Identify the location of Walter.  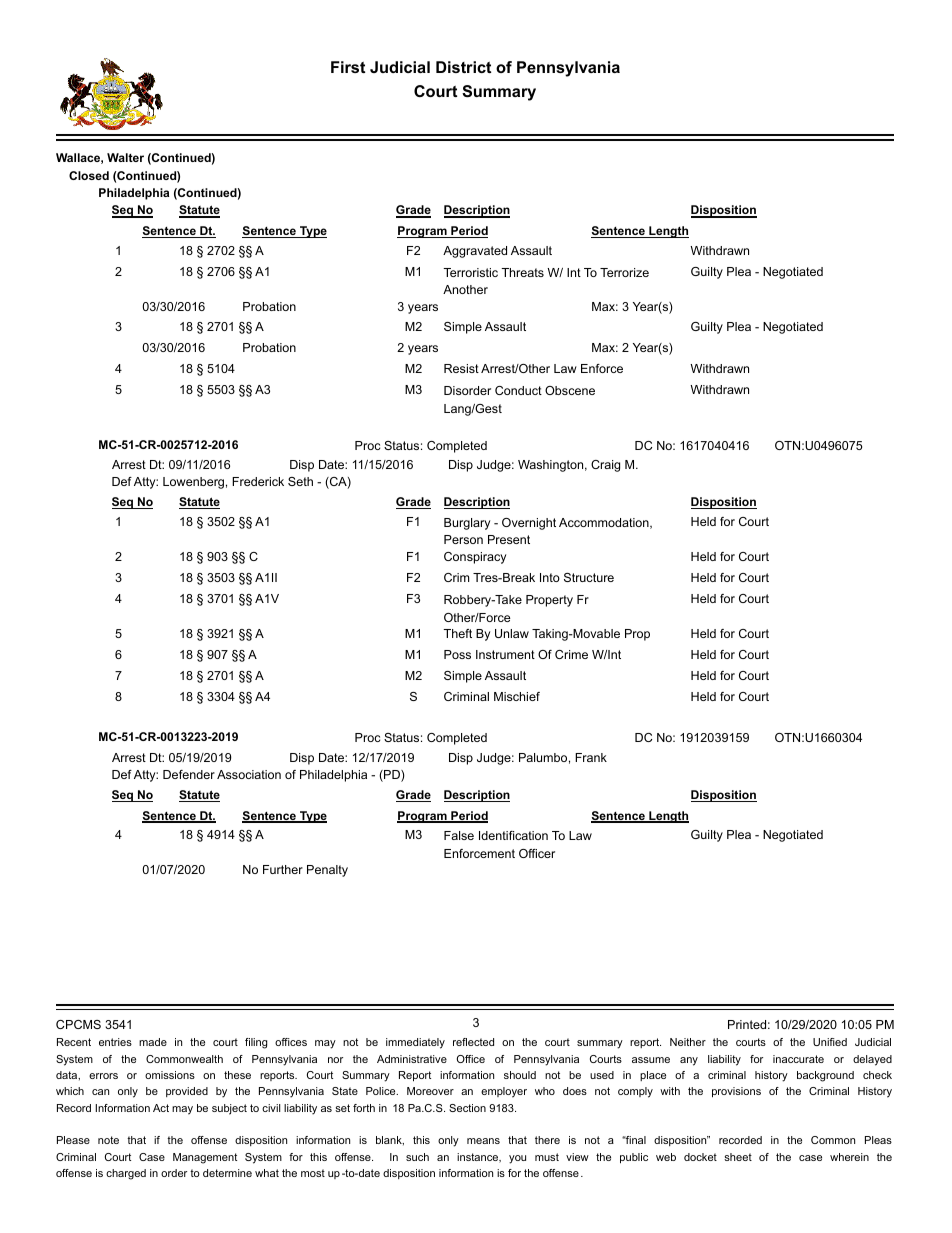
(125, 157).
